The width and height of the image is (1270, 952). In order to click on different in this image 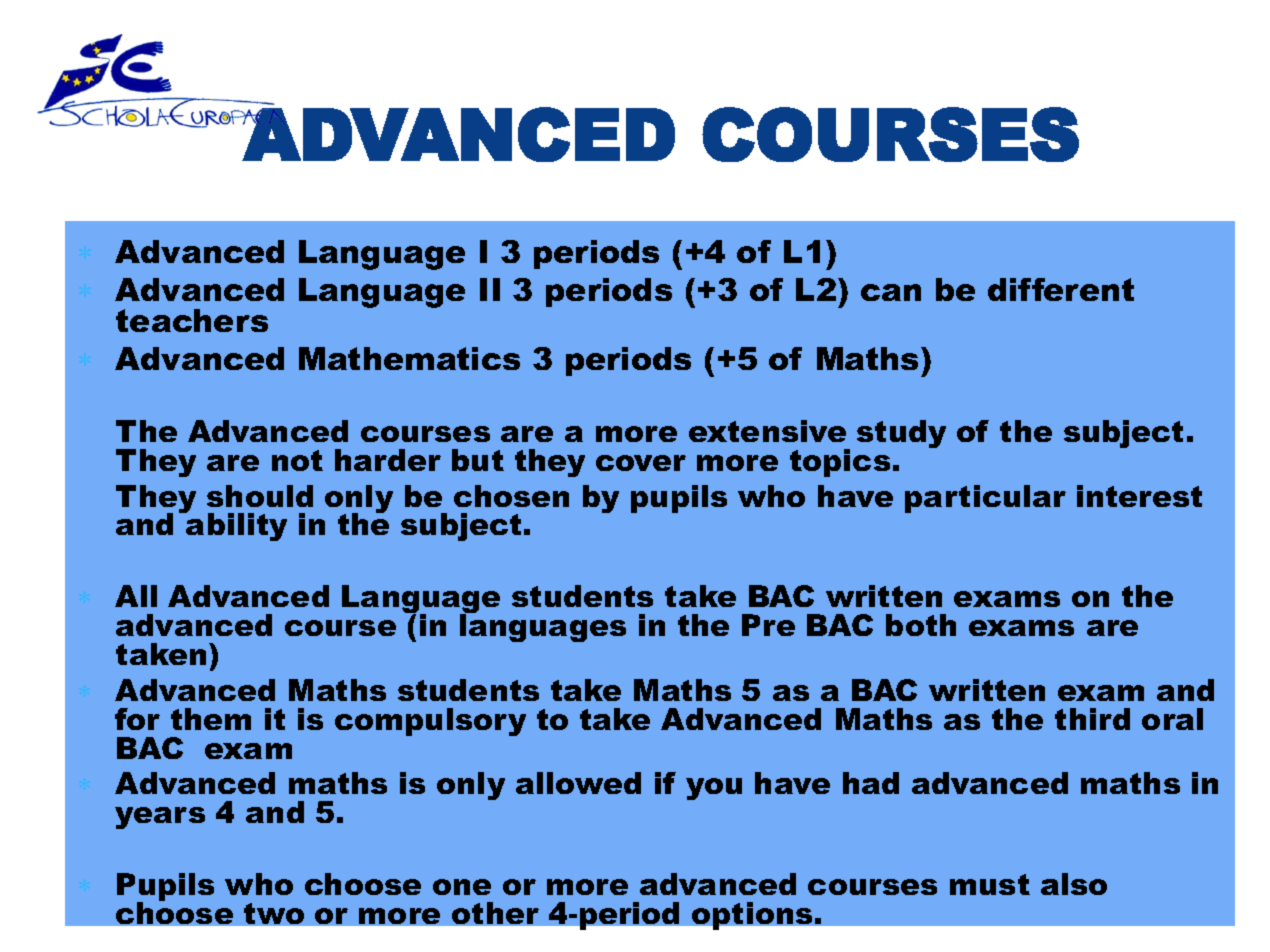, I will do `click(1061, 289)`.
